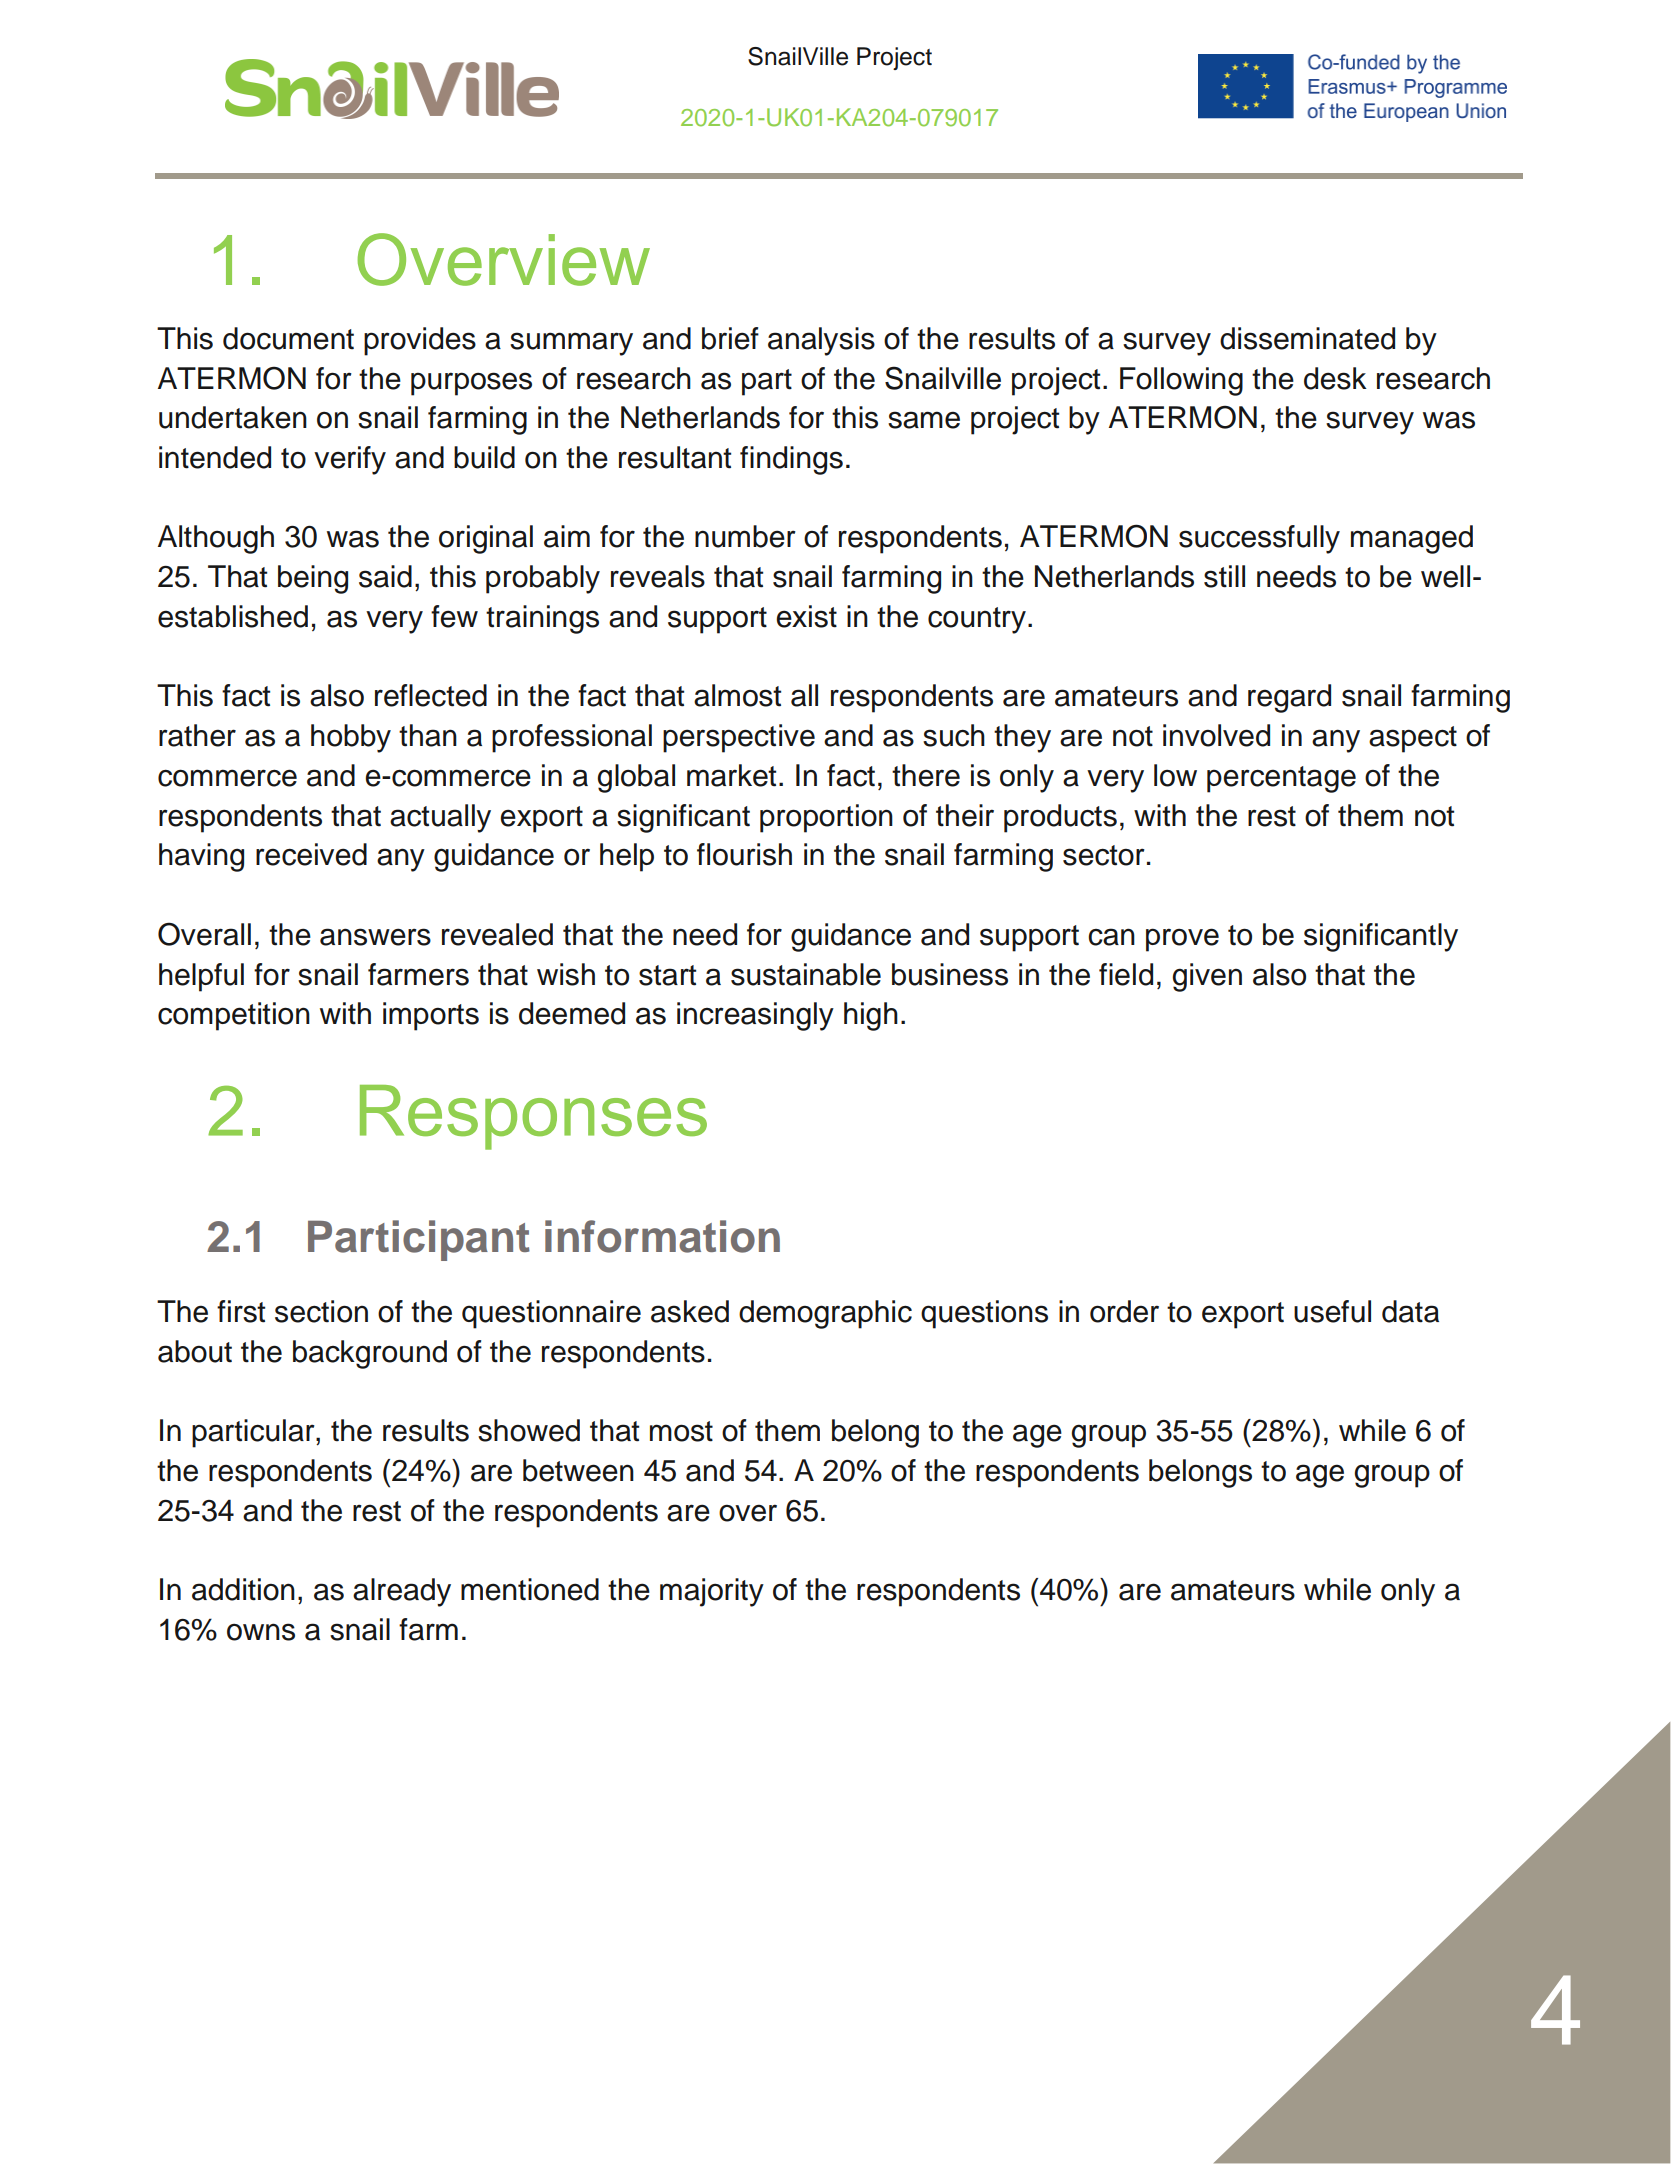  I want to click on majority, so click(712, 1592).
